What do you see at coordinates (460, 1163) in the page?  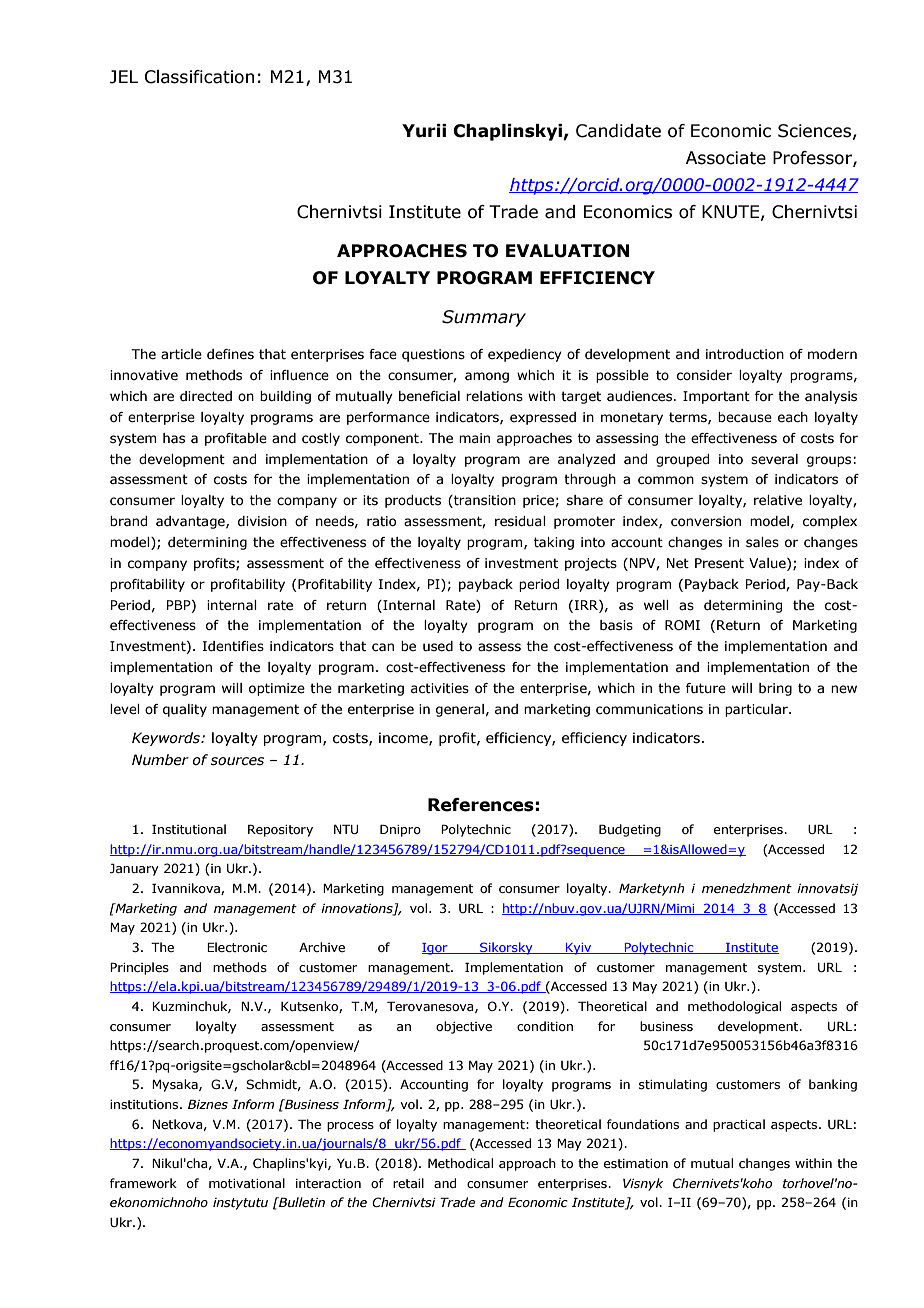 I see `Methodical` at bounding box center [460, 1163].
